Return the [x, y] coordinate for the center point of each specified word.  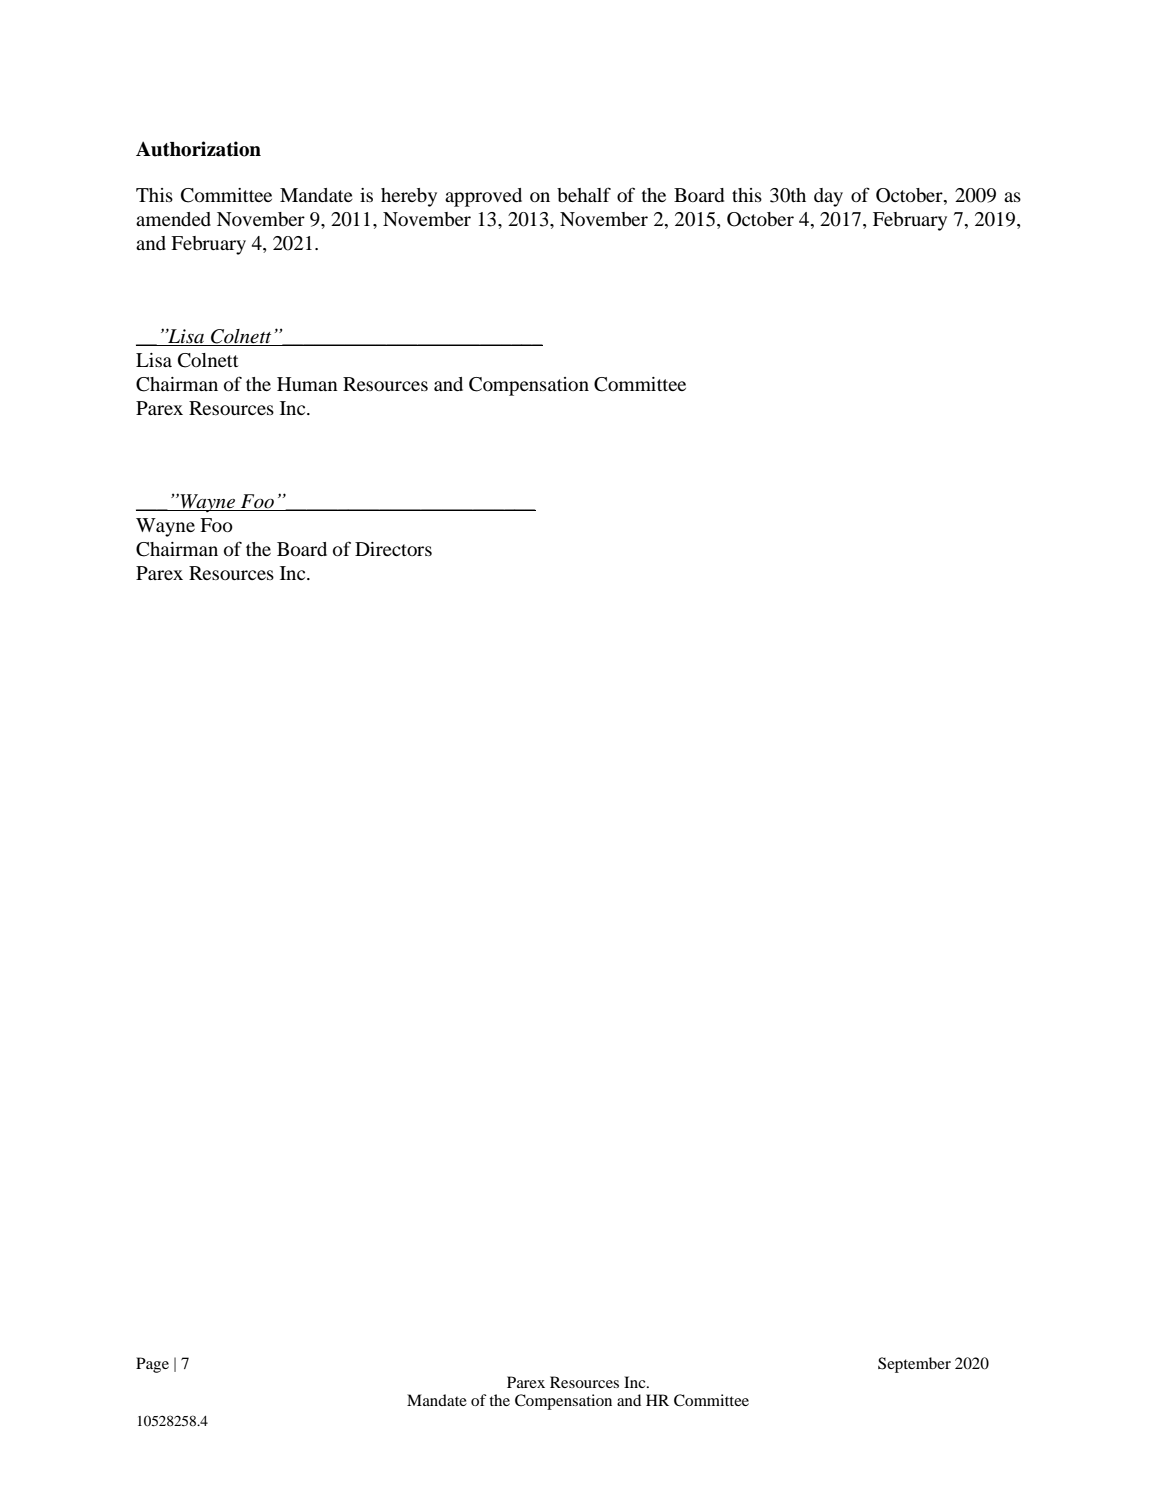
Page [152, 1365]
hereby [409, 197]
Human [307, 384]
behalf [584, 194]
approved [483, 197]
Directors [393, 549]
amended [173, 219]
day [828, 197]
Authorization [198, 149]
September [914, 1365]
